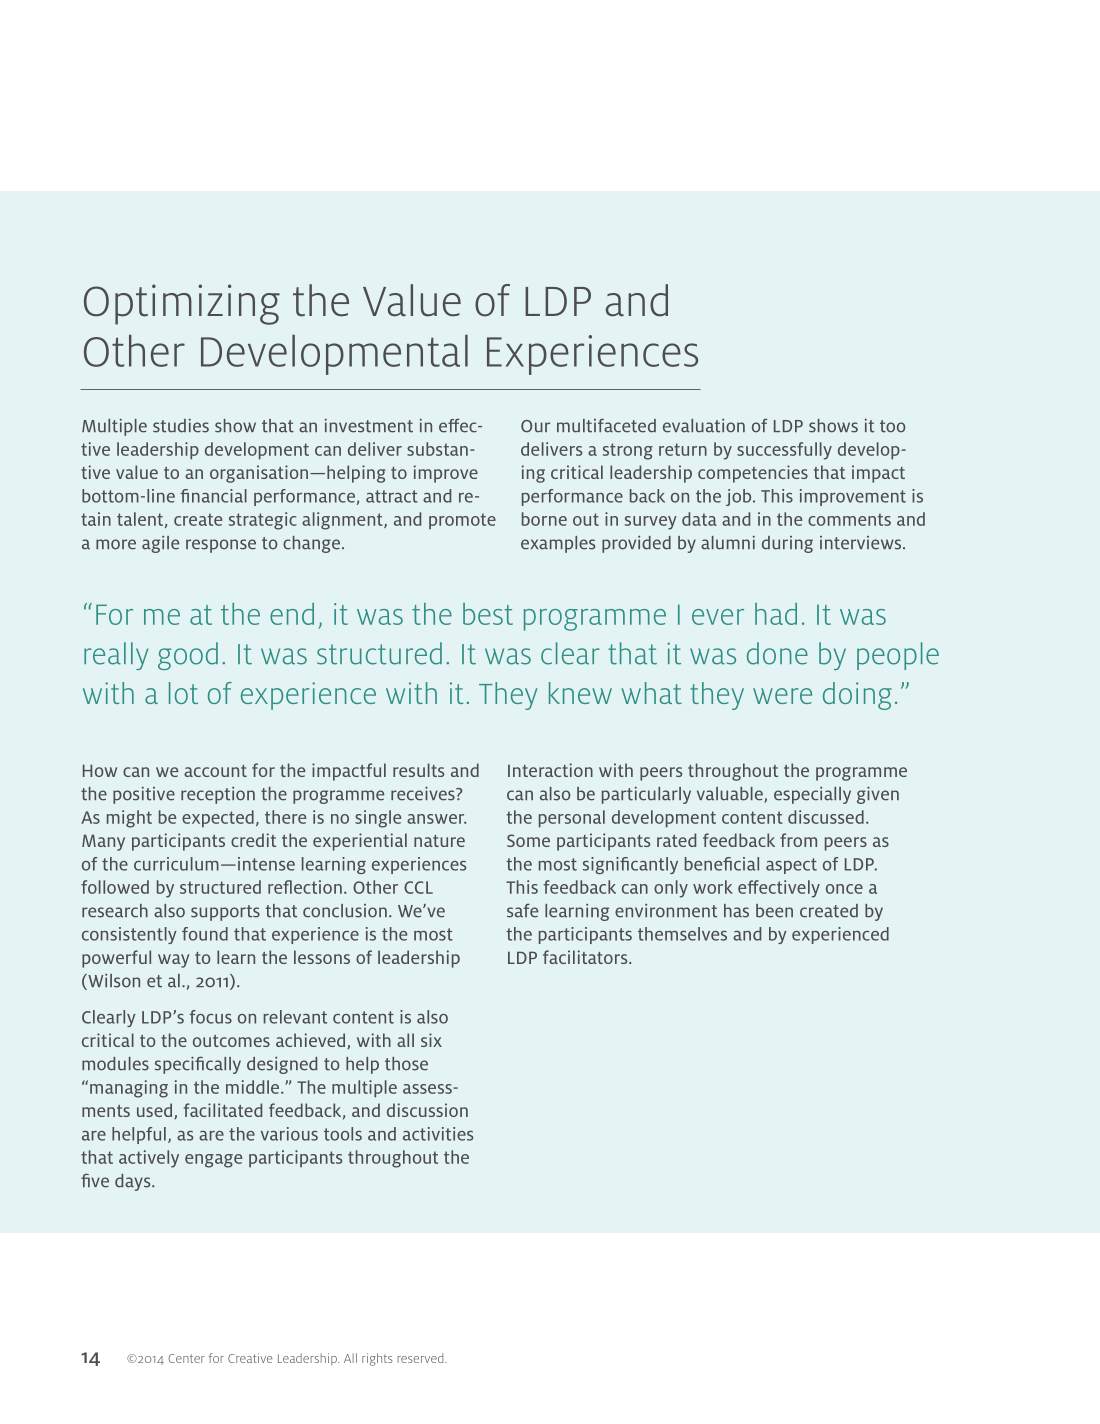  Describe the element at coordinates (774, 911) in the page. I see `been` at that location.
